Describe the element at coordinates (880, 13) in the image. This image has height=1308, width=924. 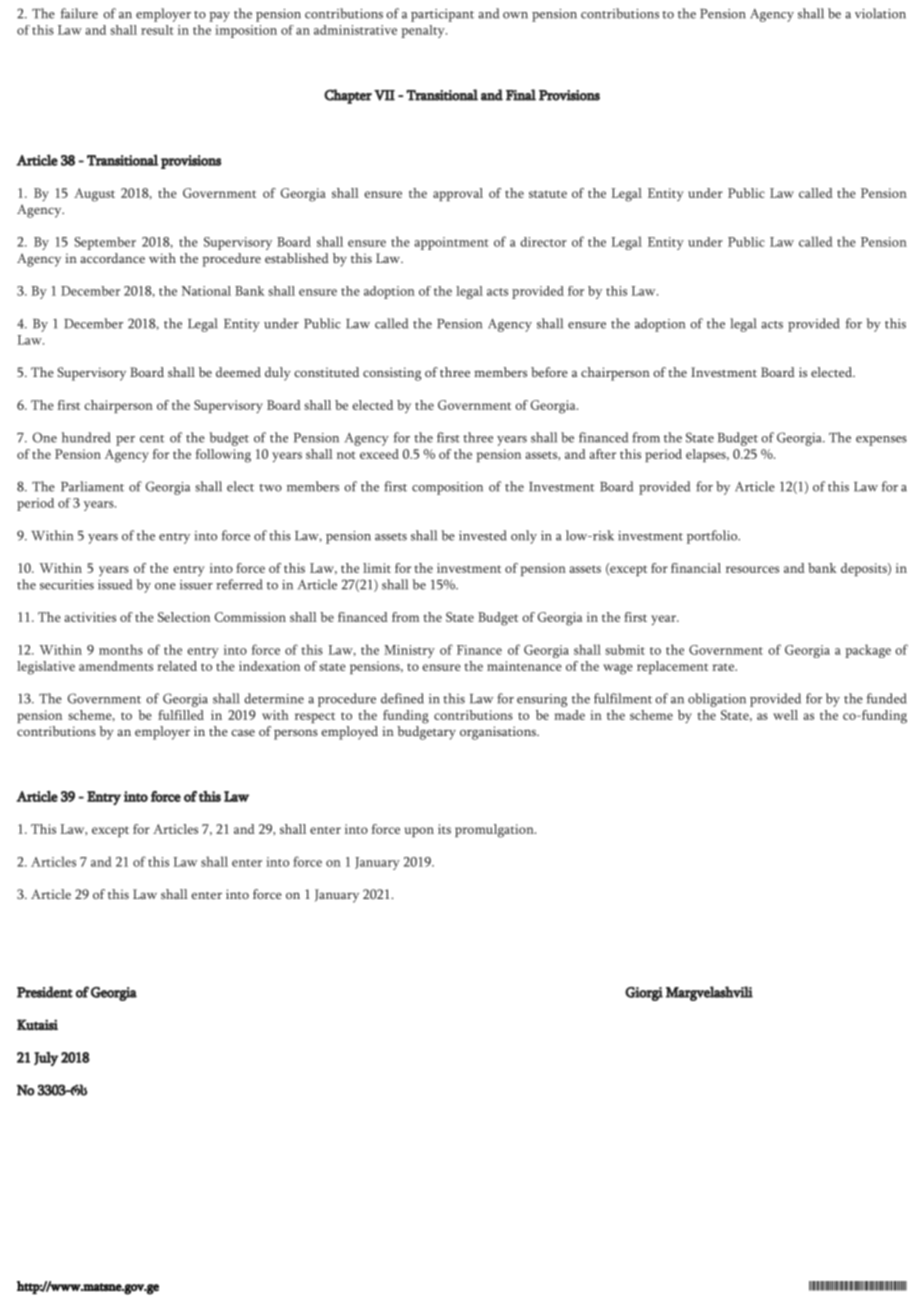
I see `violation` at that location.
